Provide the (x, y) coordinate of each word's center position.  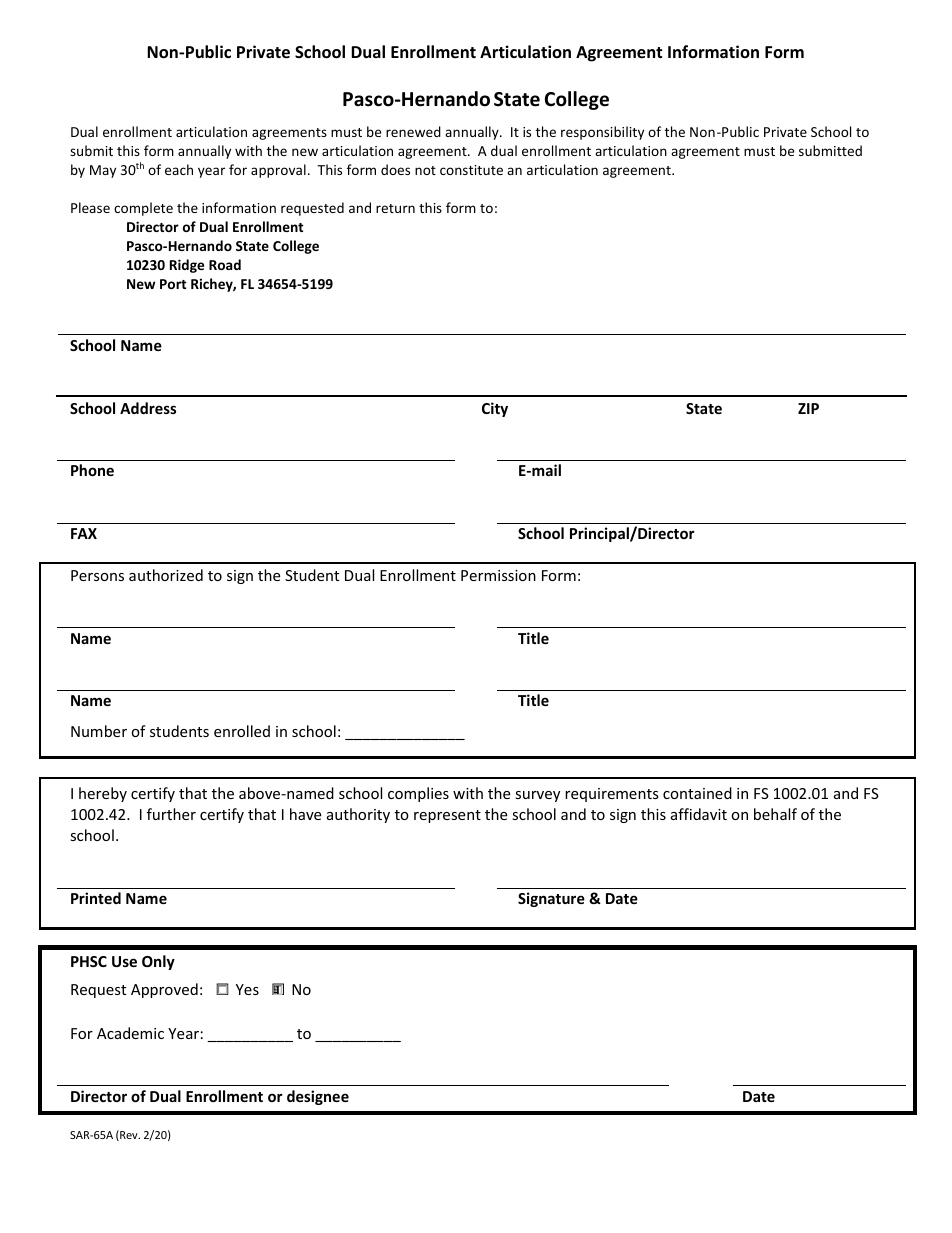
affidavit (699, 814)
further (171, 814)
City (495, 409)
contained (697, 793)
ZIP (808, 408)
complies (418, 794)
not (425, 170)
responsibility (602, 133)
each (179, 169)
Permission (498, 575)
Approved (164, 990)
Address (148, 408)
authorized (166, 575)
